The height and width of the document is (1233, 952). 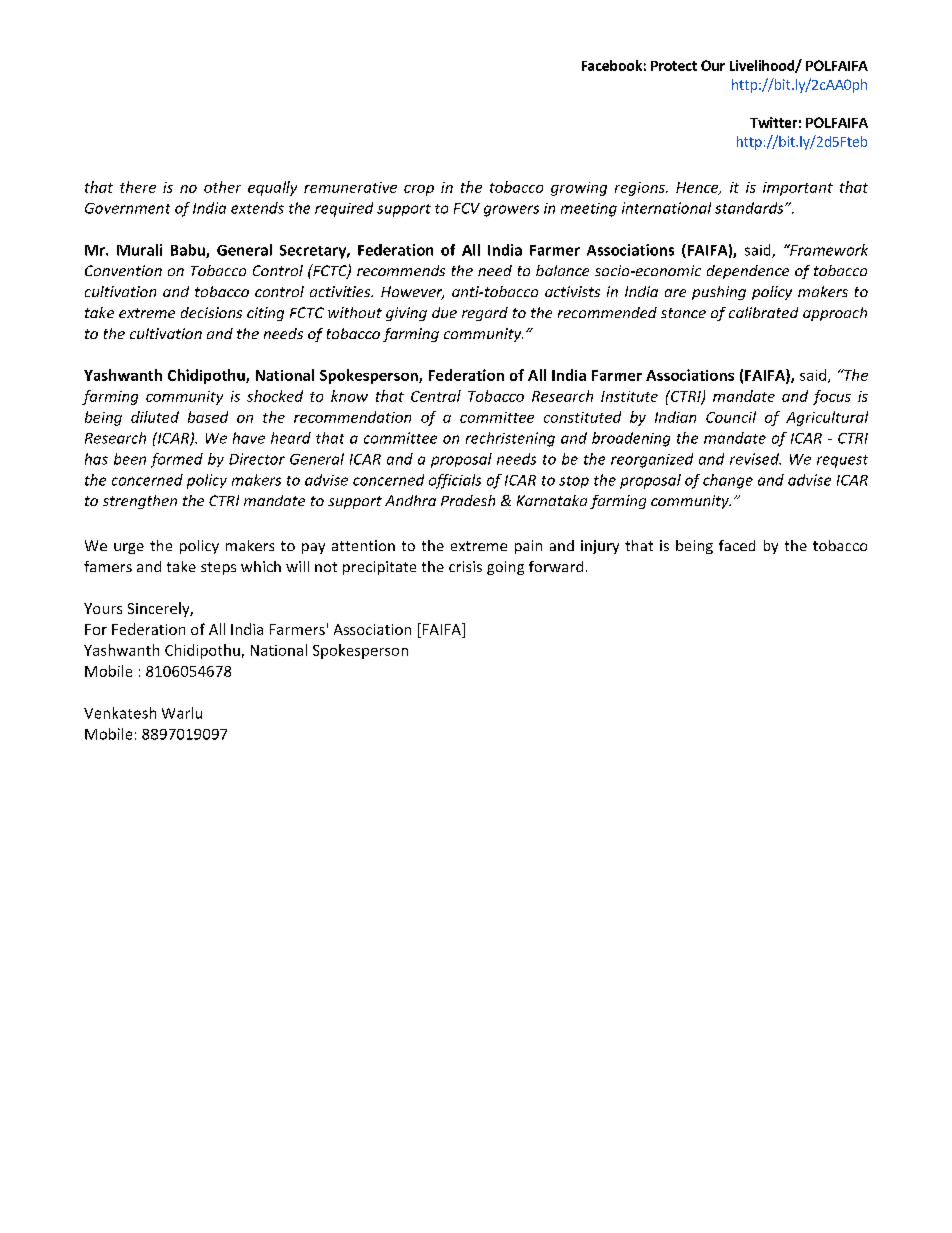 What do you see at coordinates (737, 545) in the document?
I see `faced` at bounding box center [737, 545].
